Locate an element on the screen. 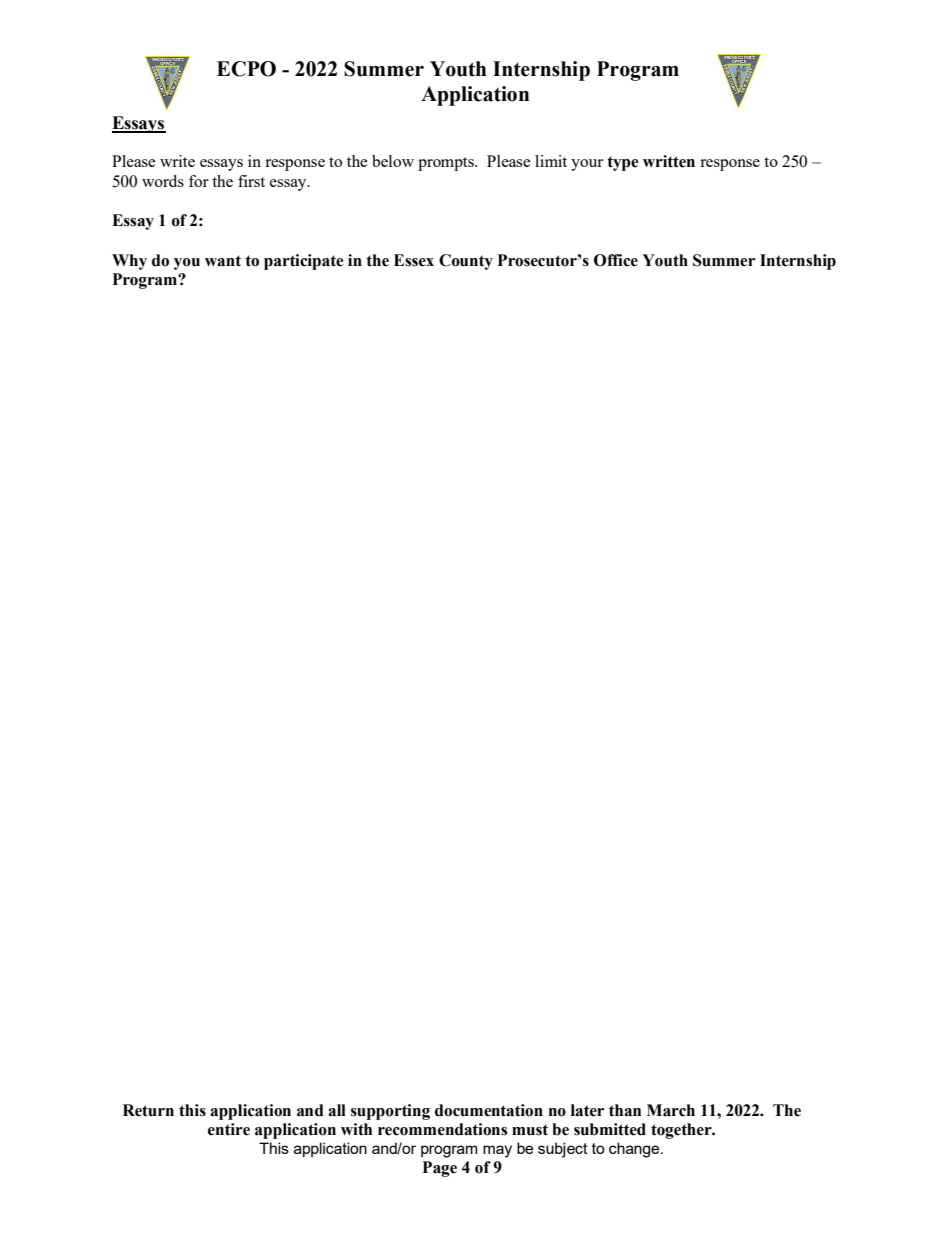 The height and width of the screenshot is (1233, 952). below is located at coordinates (393, 161).
